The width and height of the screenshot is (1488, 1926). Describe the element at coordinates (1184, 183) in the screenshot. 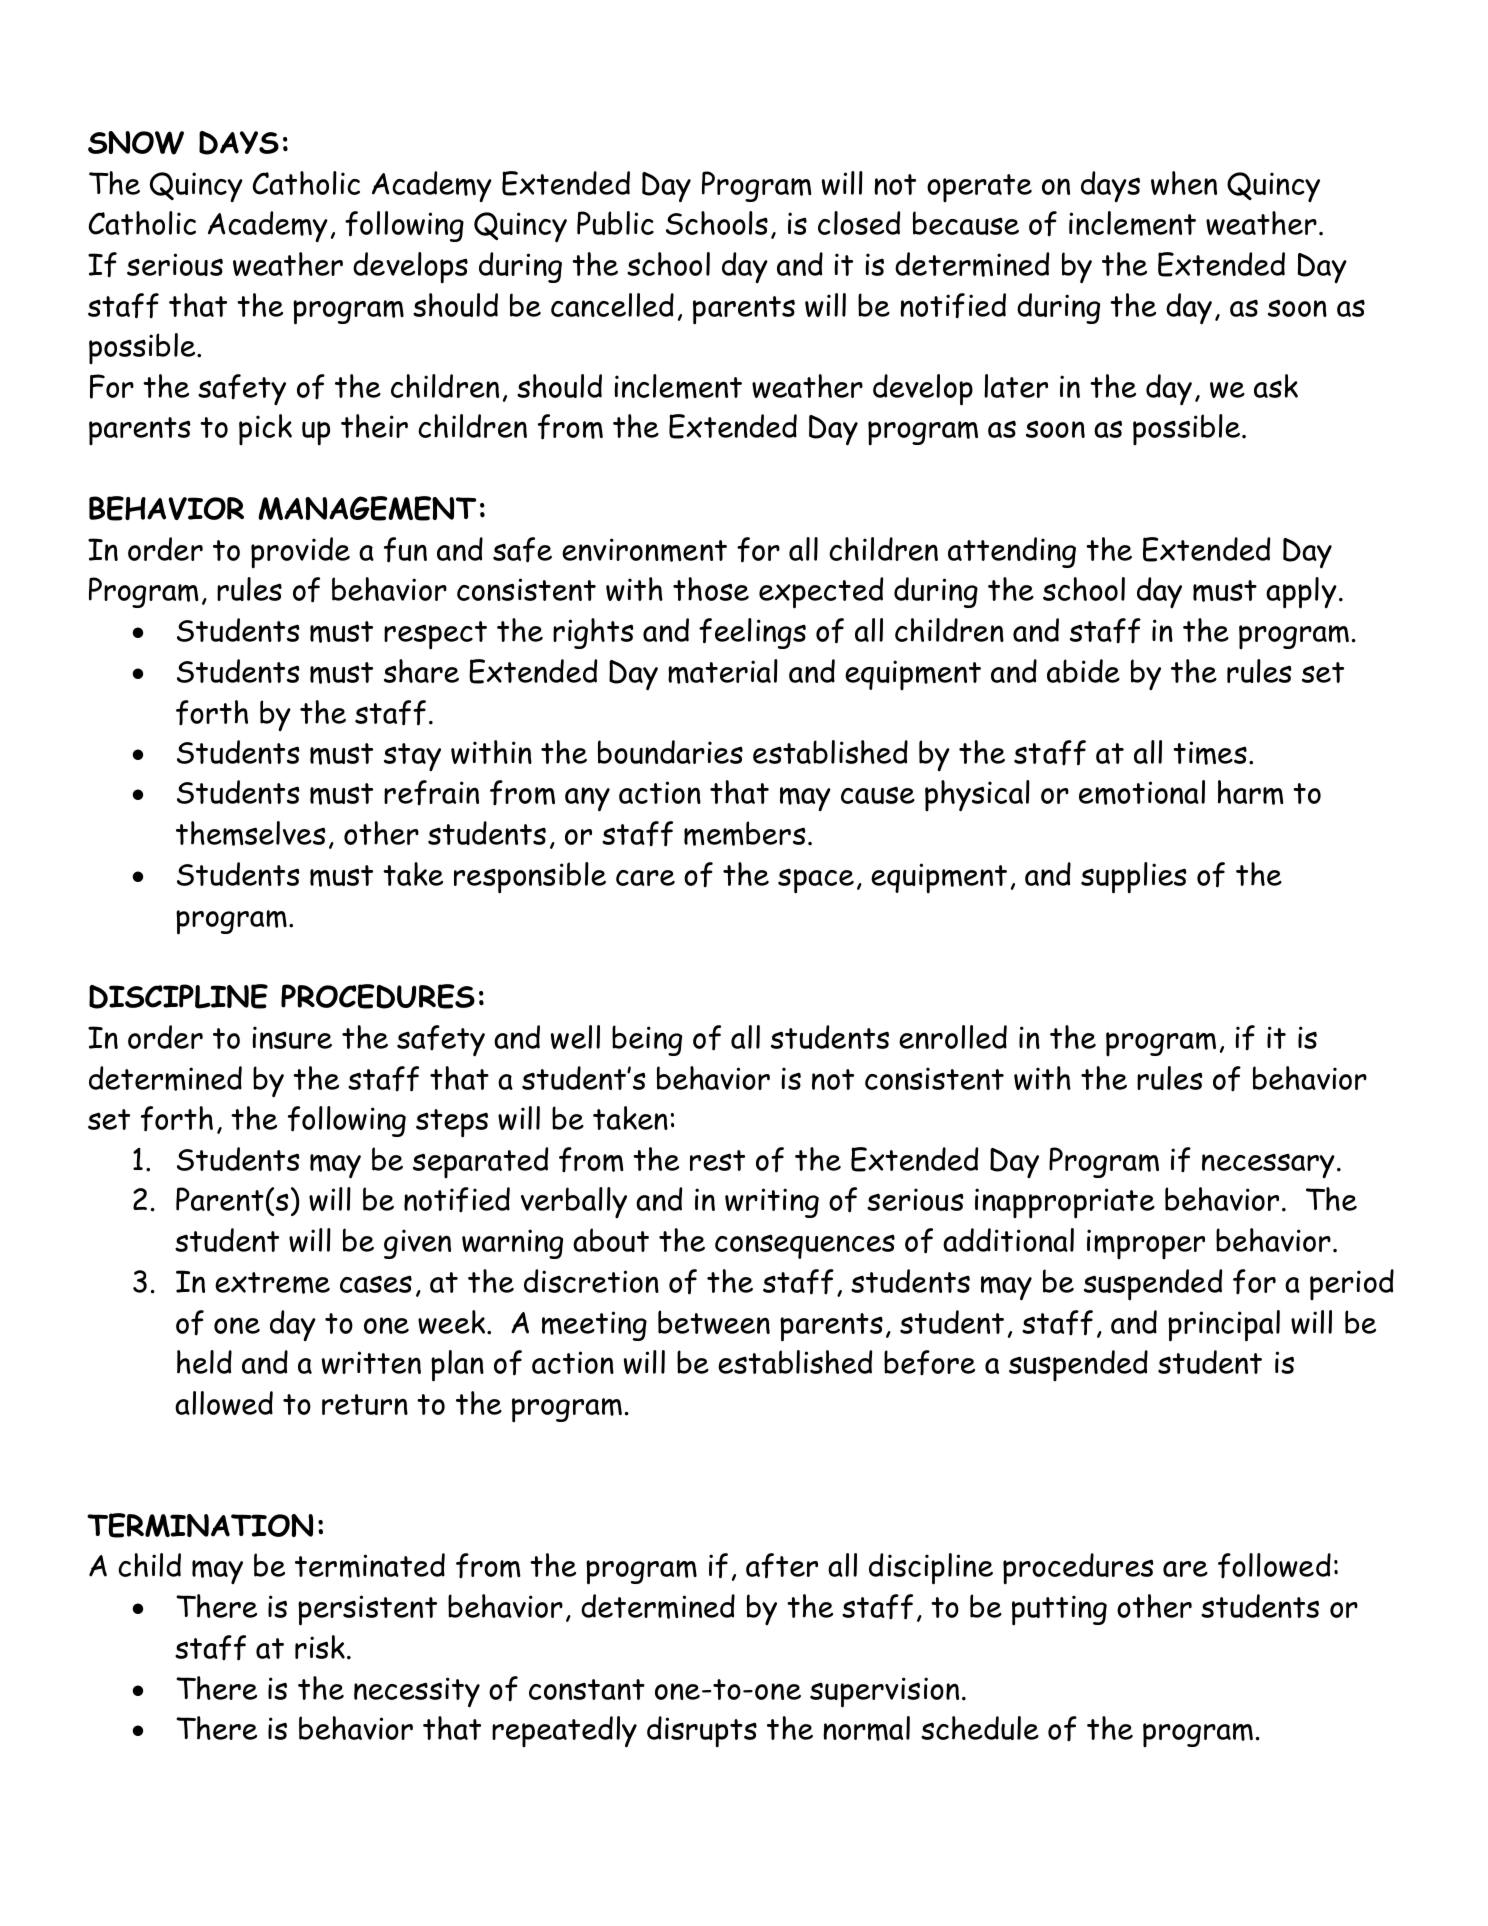

I see `when` at that location.
